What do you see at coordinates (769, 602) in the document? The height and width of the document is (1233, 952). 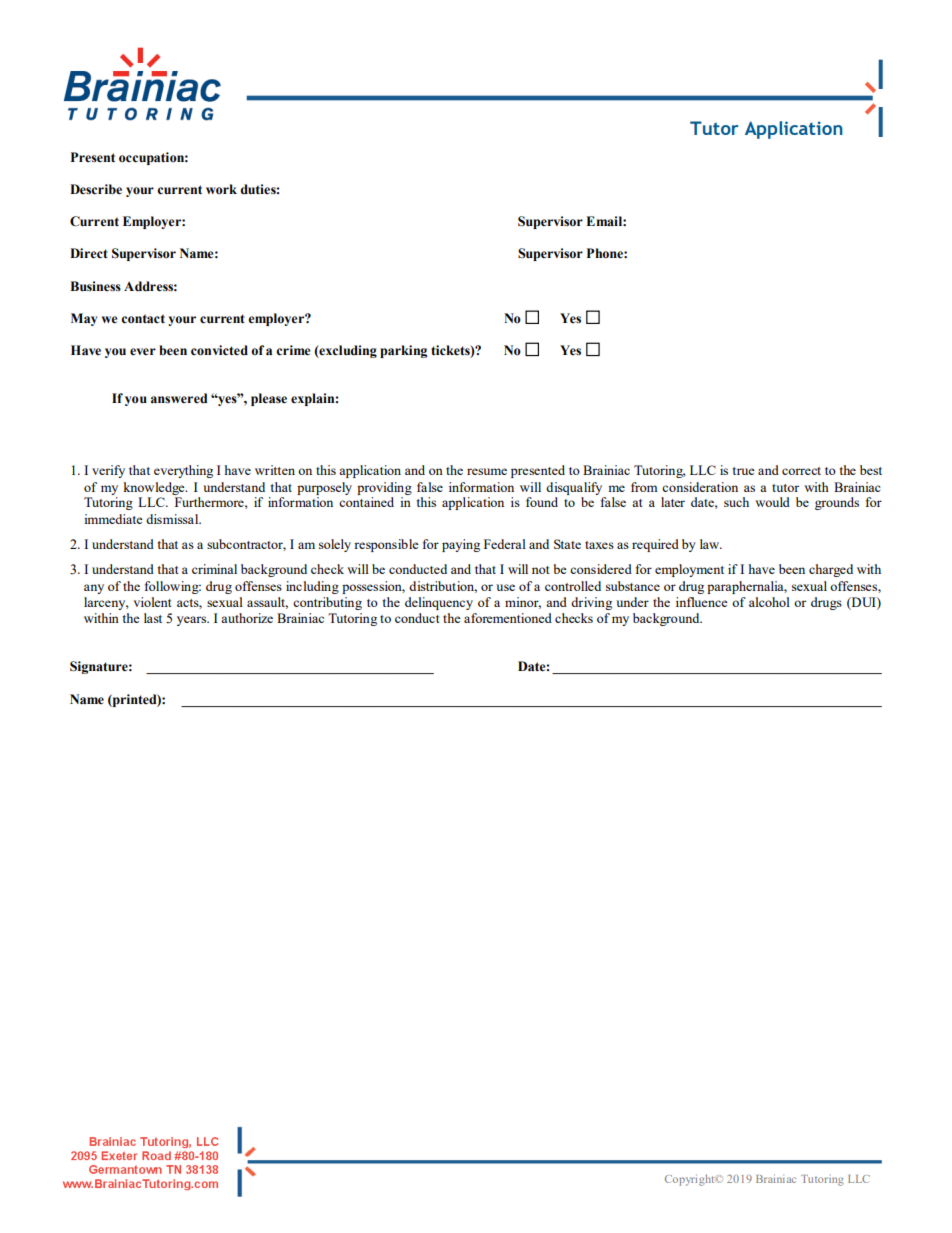 I see `alcohol` at bounding box center [769, 602].
